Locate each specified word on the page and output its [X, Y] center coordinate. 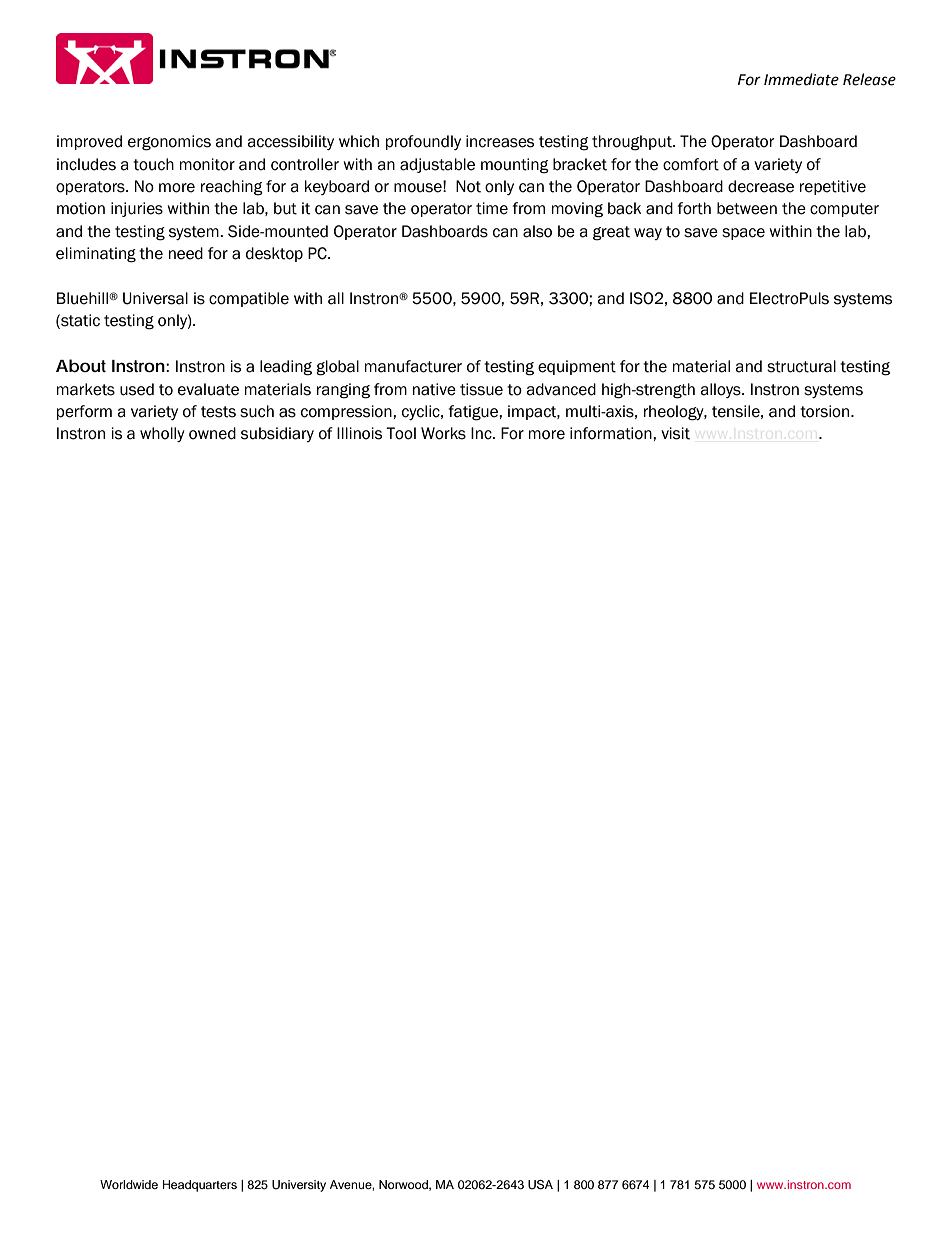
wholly [162, 434]
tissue [481, 389]
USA [540, 1185]
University [299, 1186]
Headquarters [200, 1186]
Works [443, 433]
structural [801, 366]
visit [675, 433]
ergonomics [169, 143]
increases [500, 141]
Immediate [801, 79]
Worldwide [129, 1184]
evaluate [208, 389]
